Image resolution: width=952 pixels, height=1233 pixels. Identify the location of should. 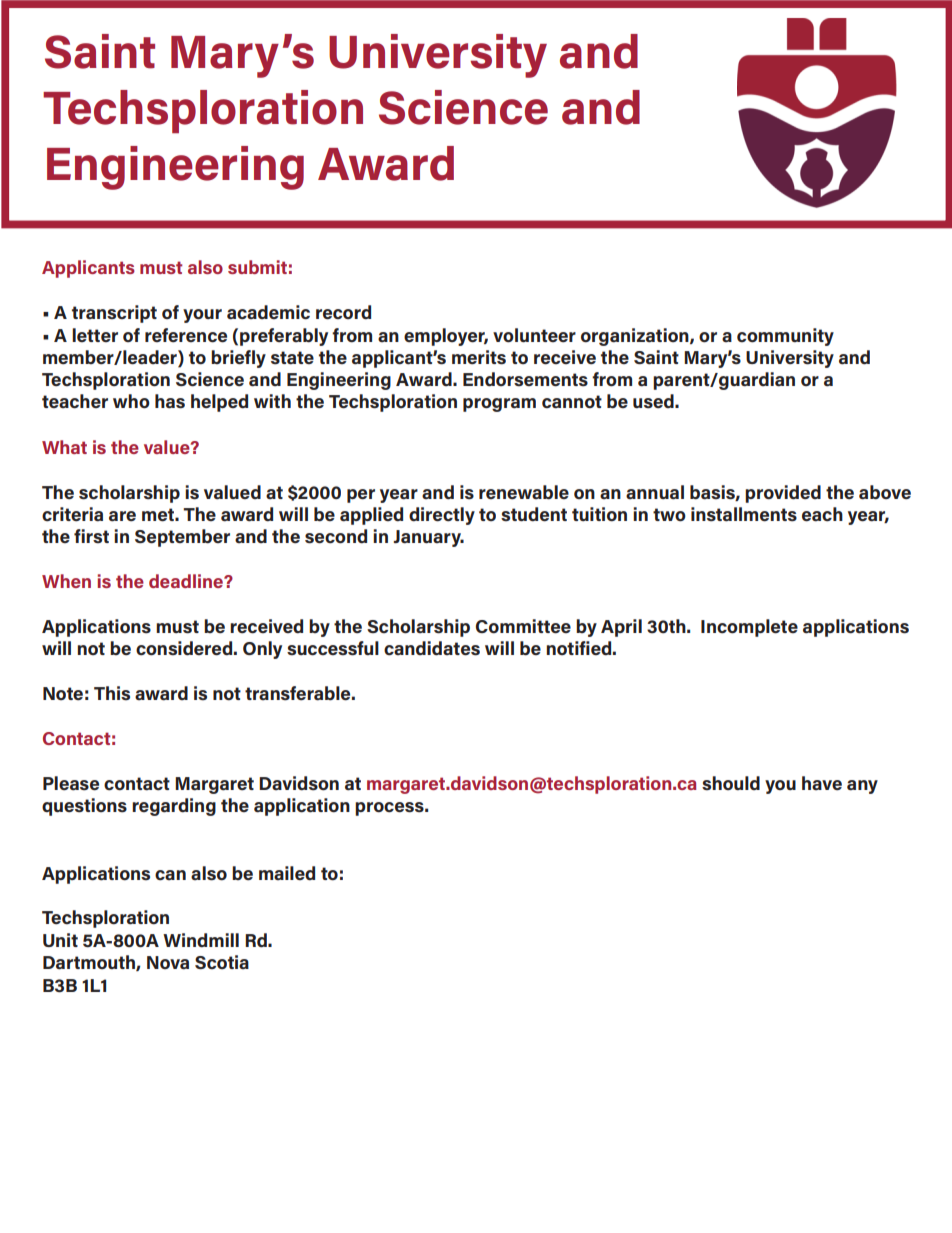
(731, 783).
